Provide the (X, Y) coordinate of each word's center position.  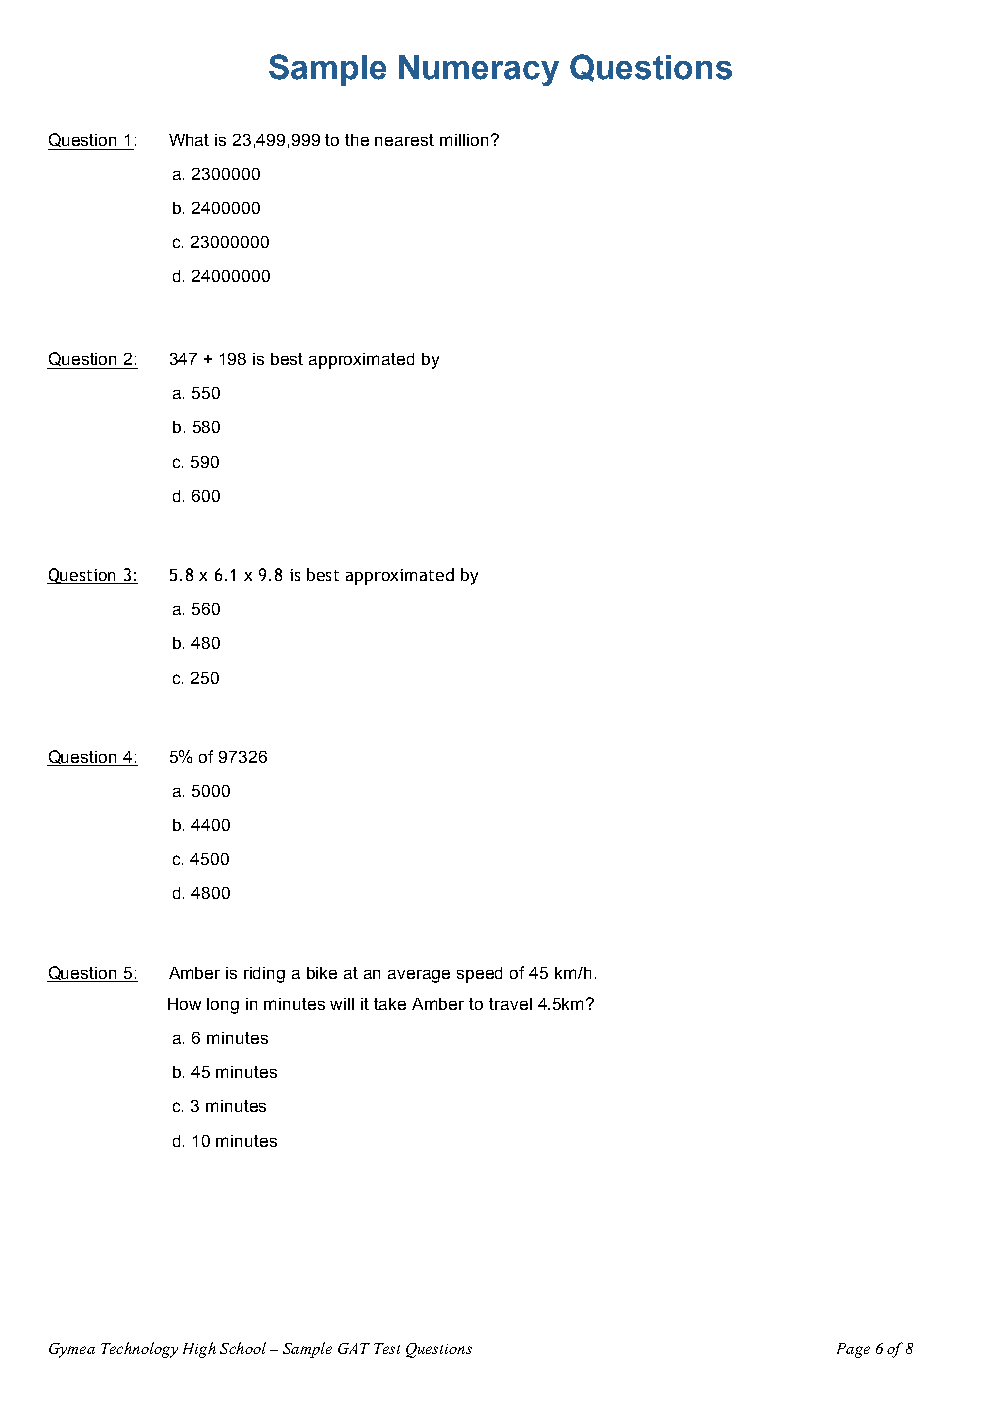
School (243, 1348)
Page (853, 1350)
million (464, 140)
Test (387, 1348)
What (189, 140)
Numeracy (479, 70)
